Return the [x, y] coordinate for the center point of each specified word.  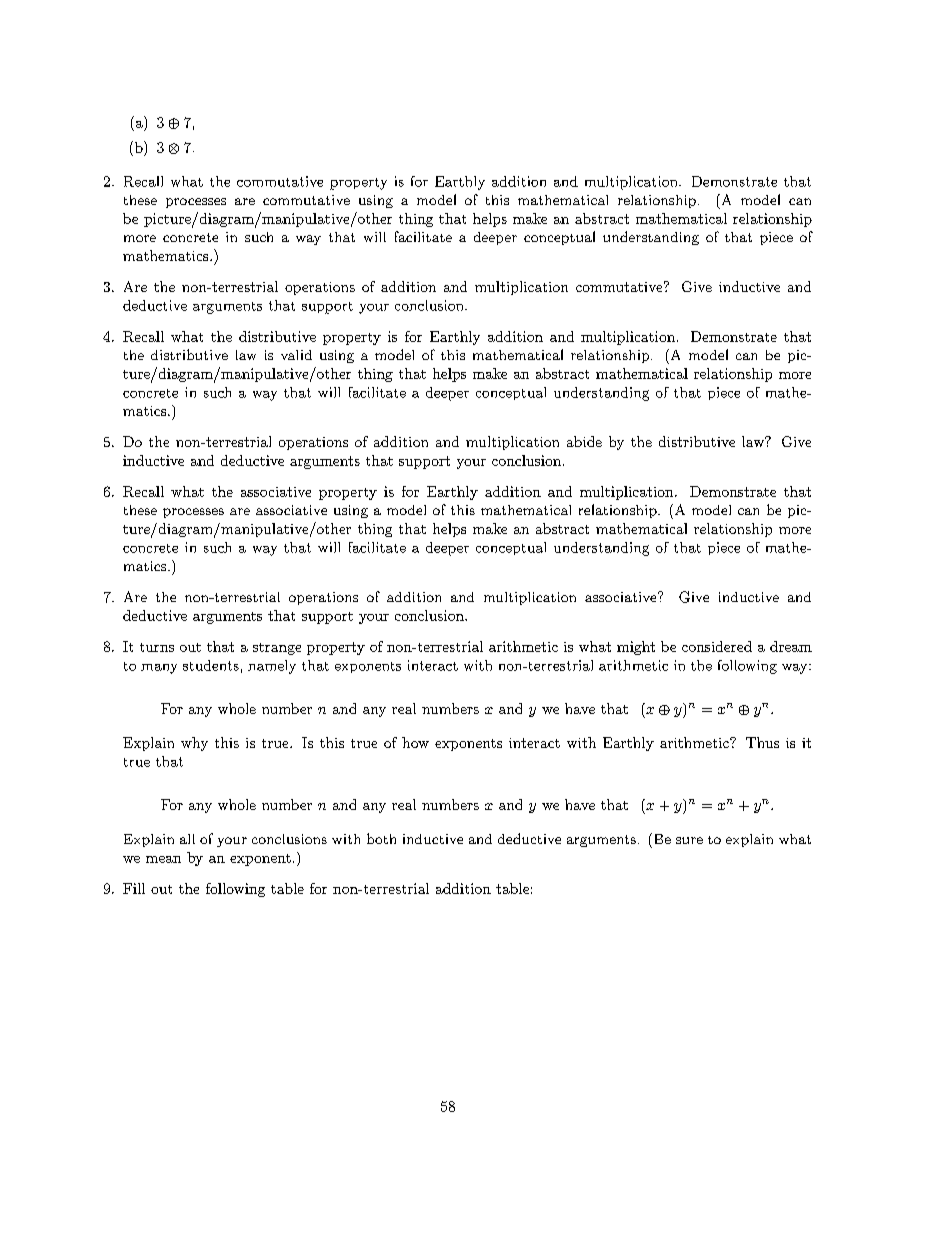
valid [296, 355]
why [194, 744]
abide [584, 441]
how [415, 742]
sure [689, 840]
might [636, 648]
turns [157, 647]
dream [791, 646]
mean [163, 859]
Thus [762, 742]
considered [717, 646]
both [381, 838]
